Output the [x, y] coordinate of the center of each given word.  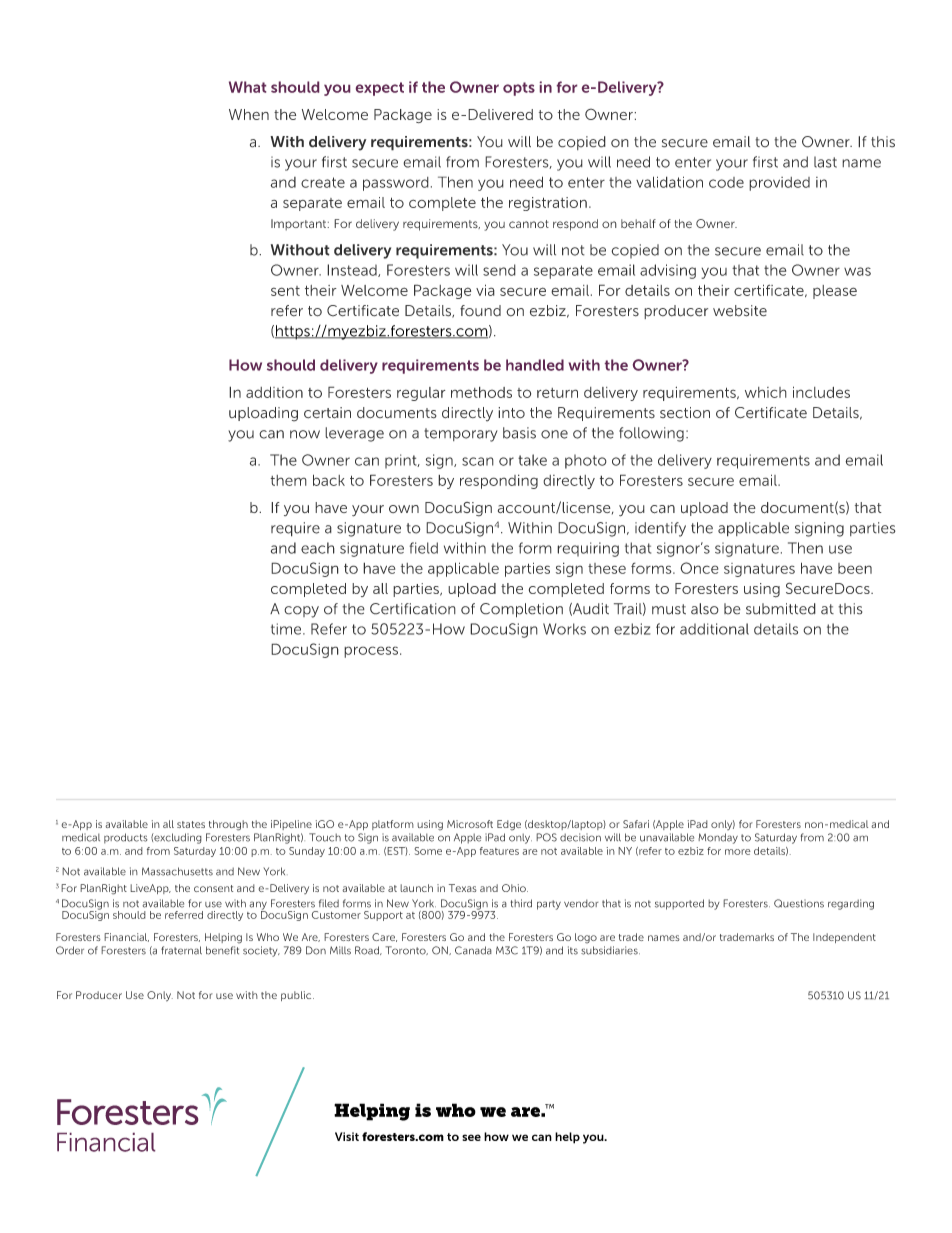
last [825, 162]
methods [481, 392]
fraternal [181, 950]
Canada [473, 950]
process [371, 652]
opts [519, 89]
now [305, 434]
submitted [781, 609]
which [766, 392]
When [249, 114]
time [287, 629]
